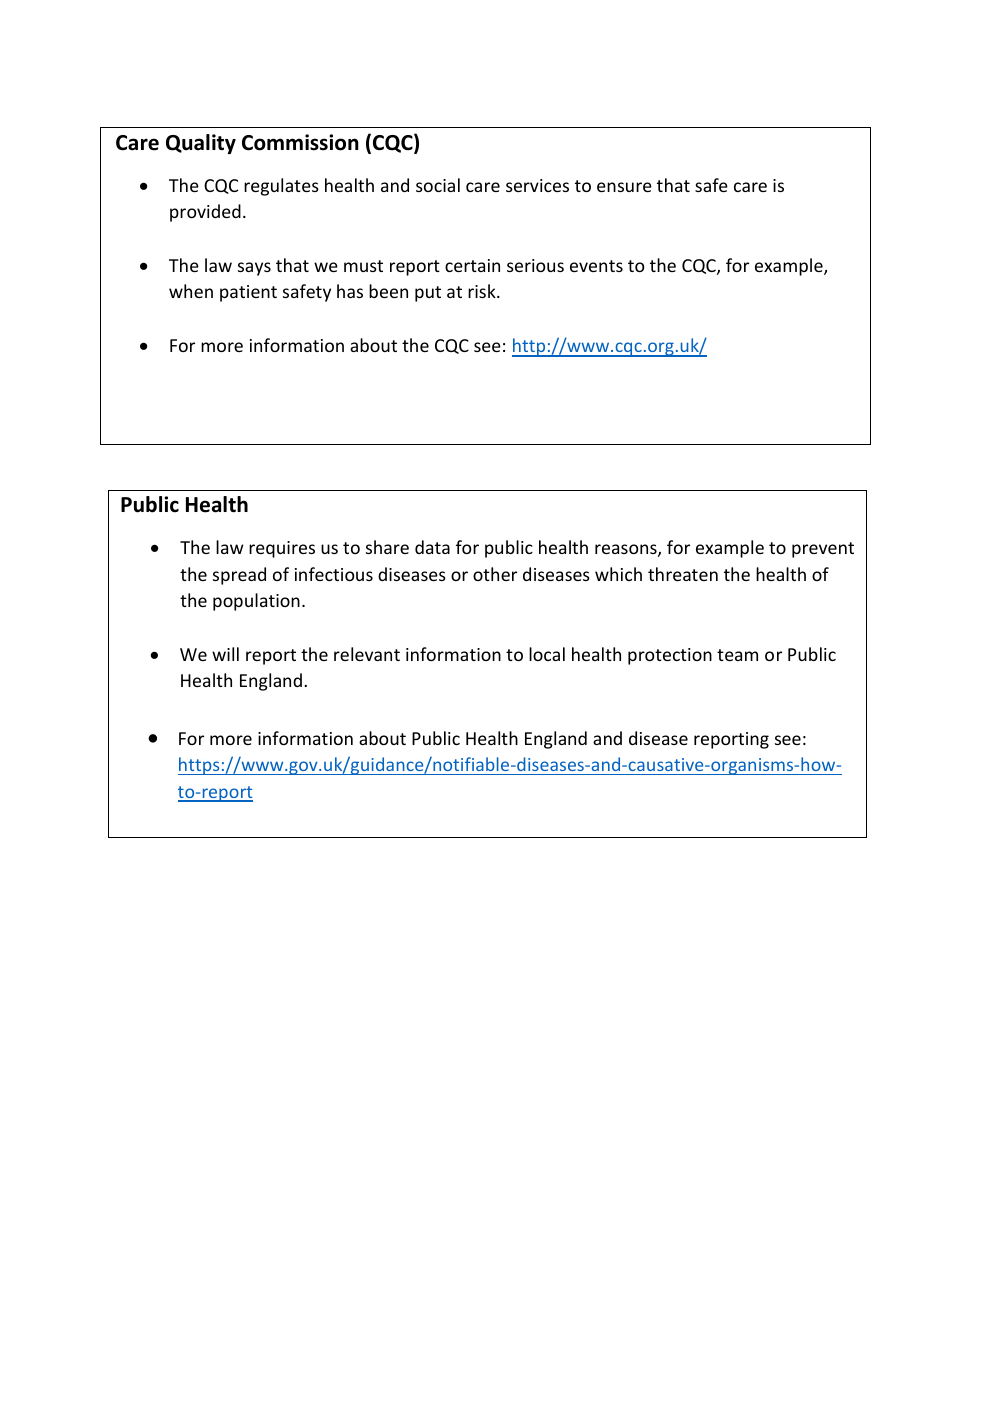  Describe the element at coordinates (300, 142) in the screenshot. I see `Commission` at that location.
